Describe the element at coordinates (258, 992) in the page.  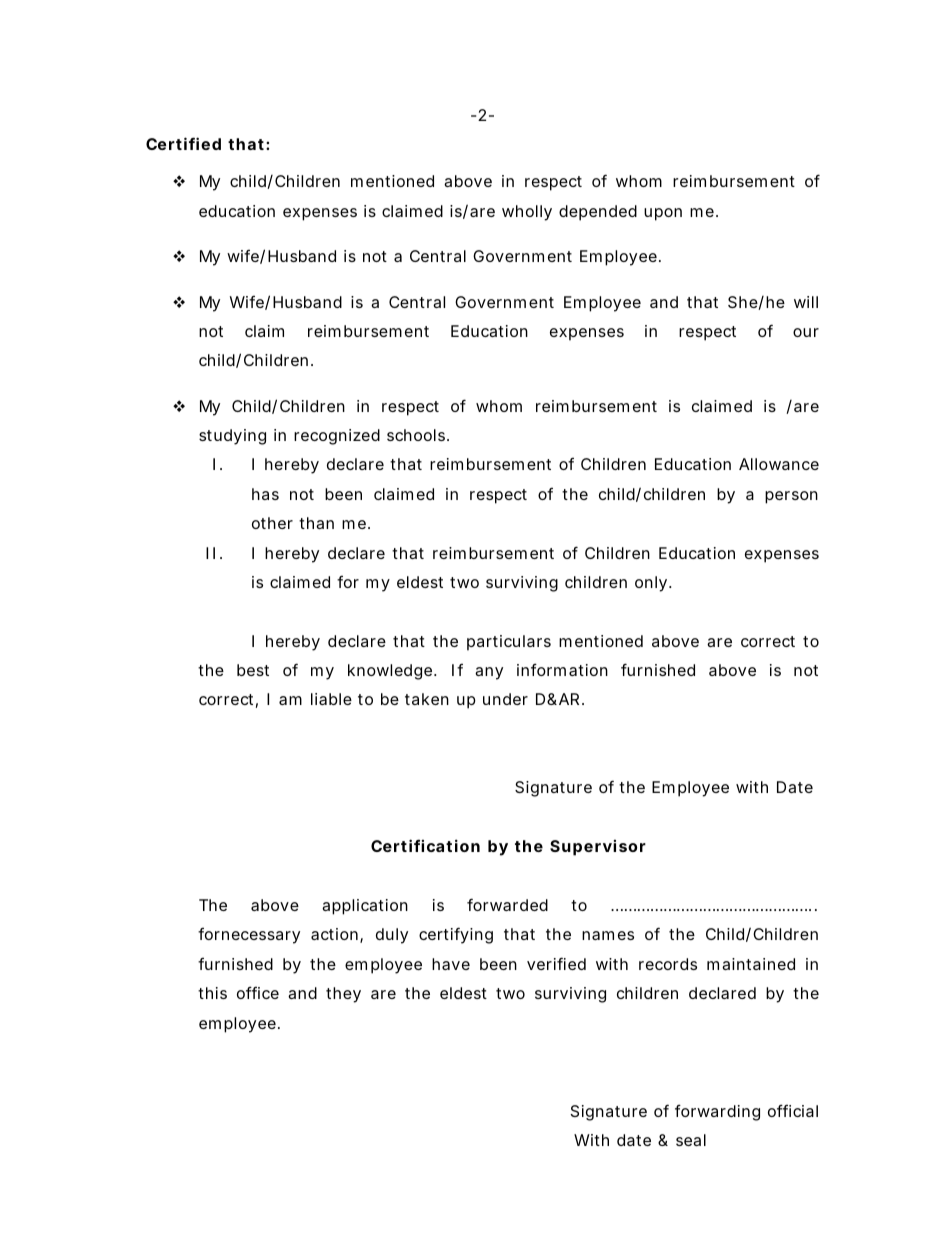
I see `office` at that location.
